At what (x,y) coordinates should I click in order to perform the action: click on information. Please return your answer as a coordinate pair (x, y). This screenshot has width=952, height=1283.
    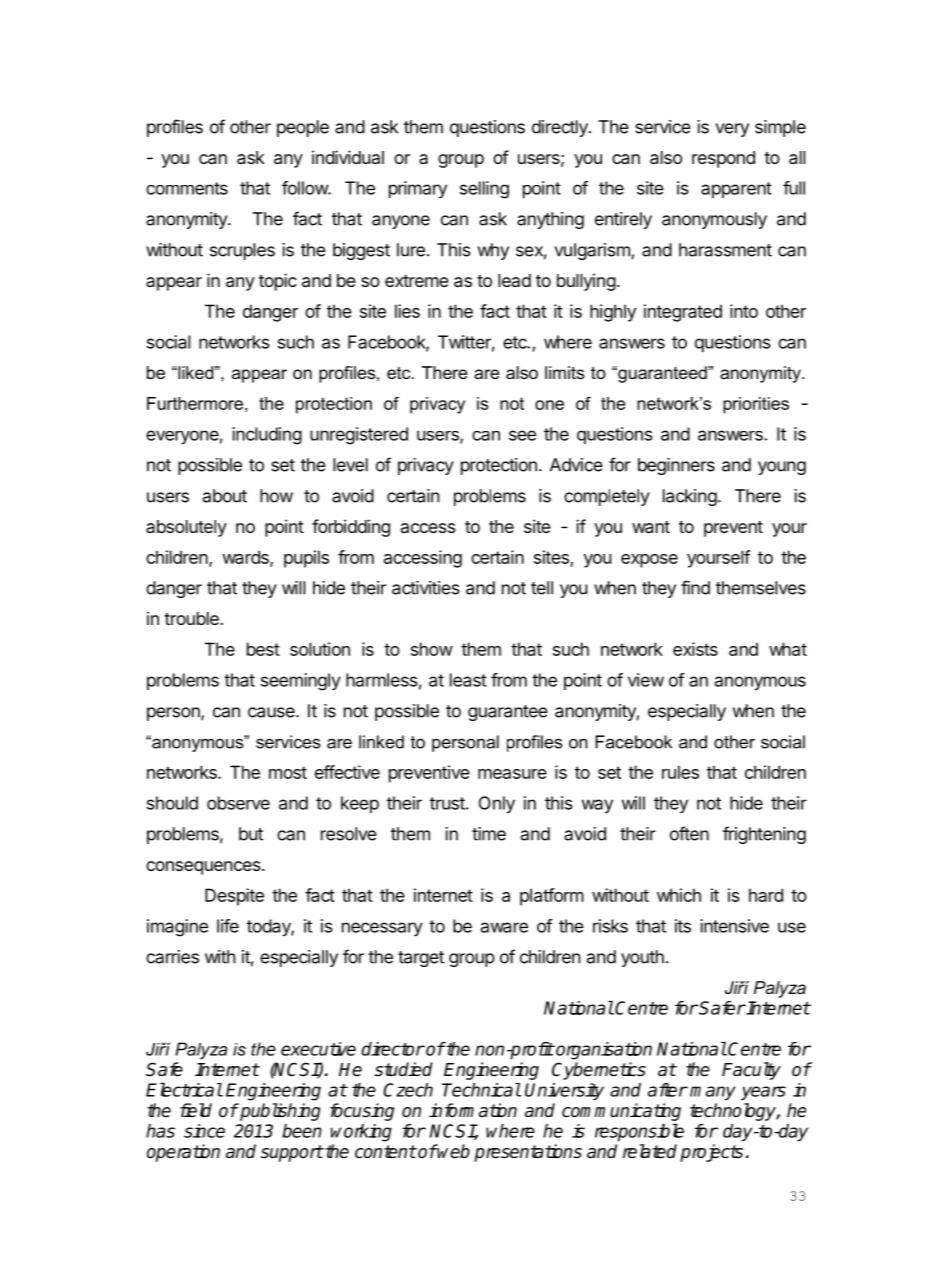
    Looking at the image, I should click on (473, 1110).
